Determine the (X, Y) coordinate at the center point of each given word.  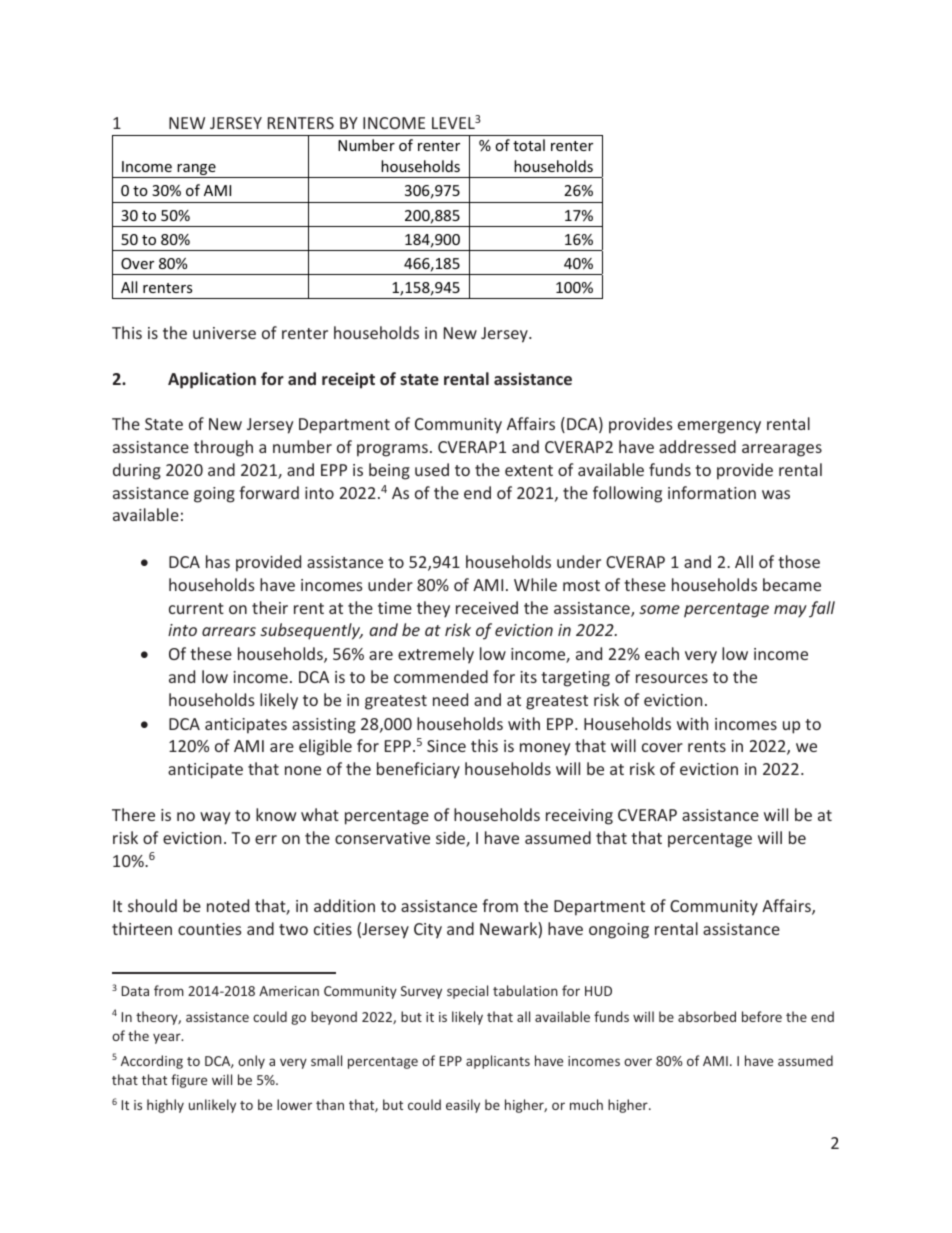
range (196, 171)
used (432, 469)
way (215, 818)
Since (446, 746)
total (529, 145)
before (762, 1016)
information (712, 492)
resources (672, 678)
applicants (498, 1062)
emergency (719, 427)
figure (189, 1081)
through (223, 448)
